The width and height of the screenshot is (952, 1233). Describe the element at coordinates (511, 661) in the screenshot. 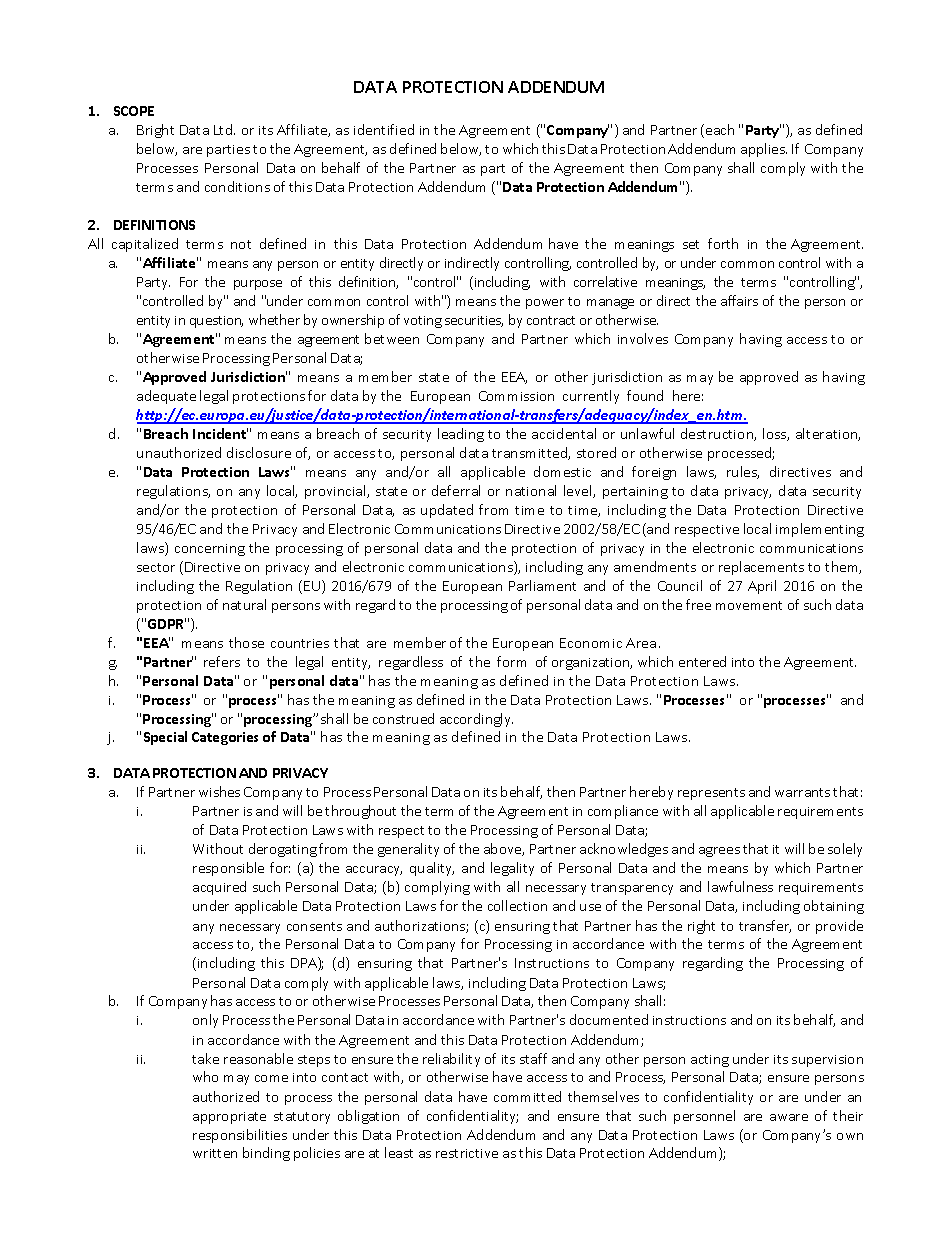

I see `form` at that location.
